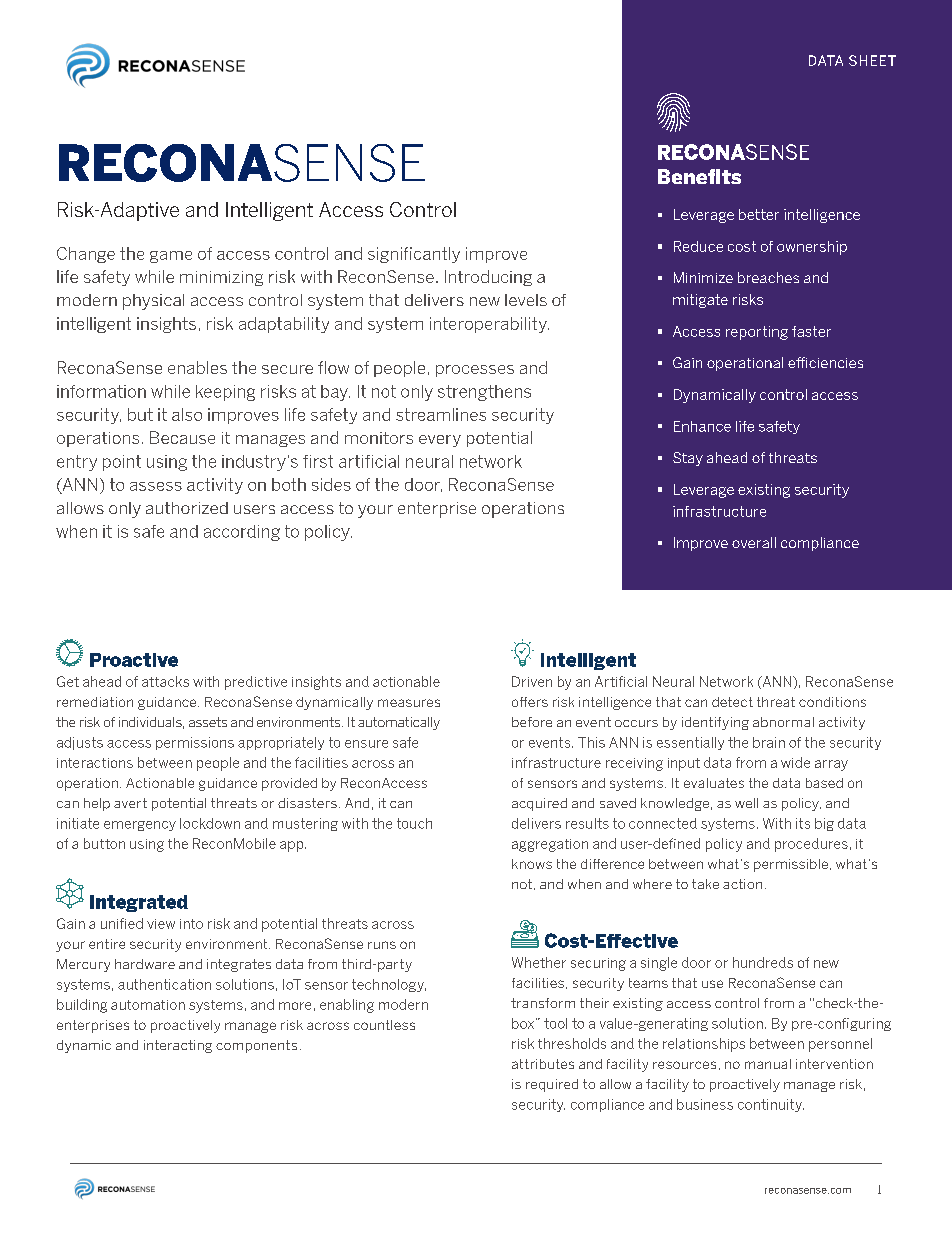  Describe the element at coordinates (187, 414) in the document. I see `also` at that location.
